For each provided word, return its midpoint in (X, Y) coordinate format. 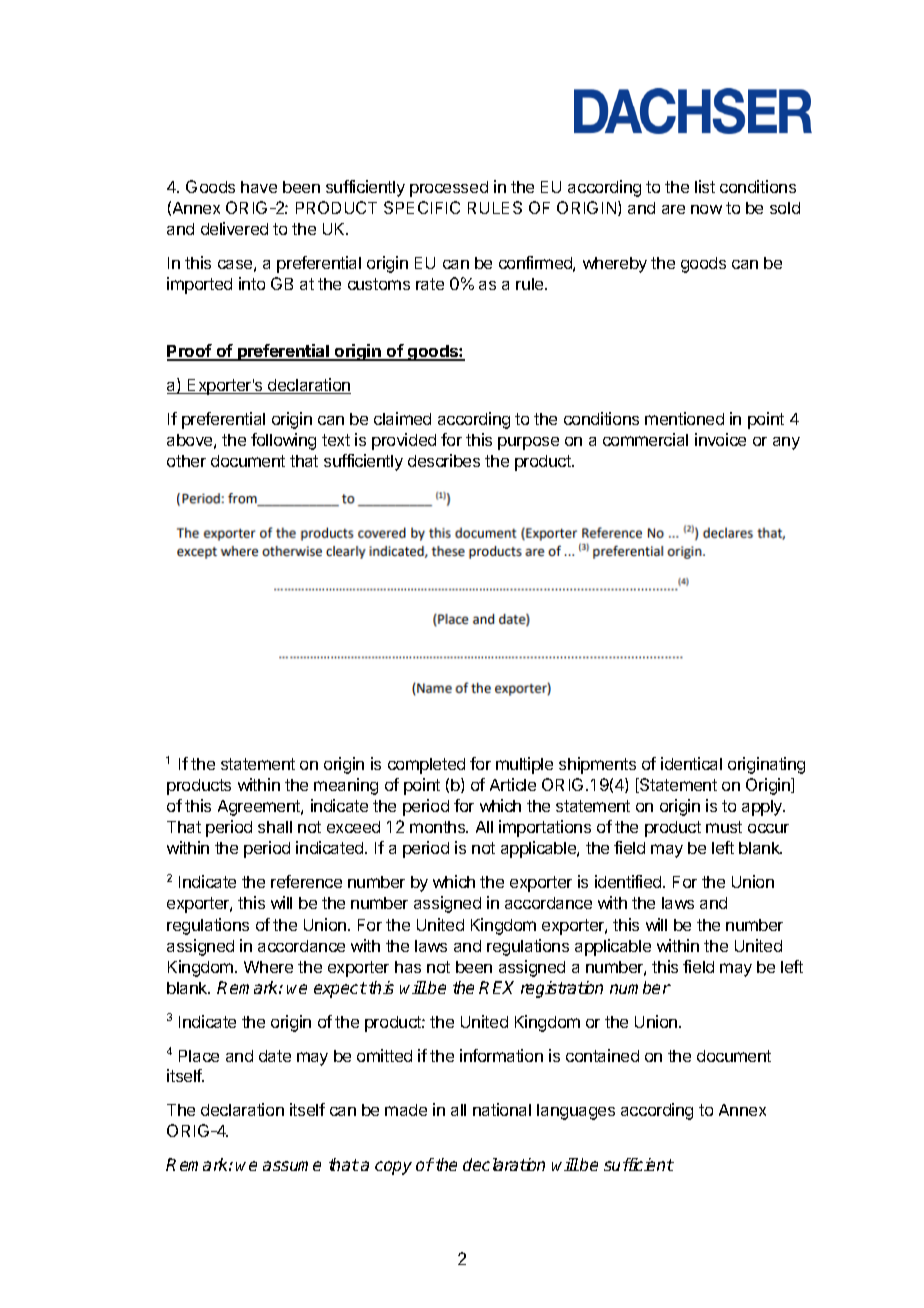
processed (449, 189)
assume (292, 1166)
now (706, 209)
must (724, 827)
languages (576, 1112)
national (502, 1109)
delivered (234, 228)
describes (444, 460)
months (439, 827)
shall (275, 827)
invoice (720, 439)
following (283, 441)
